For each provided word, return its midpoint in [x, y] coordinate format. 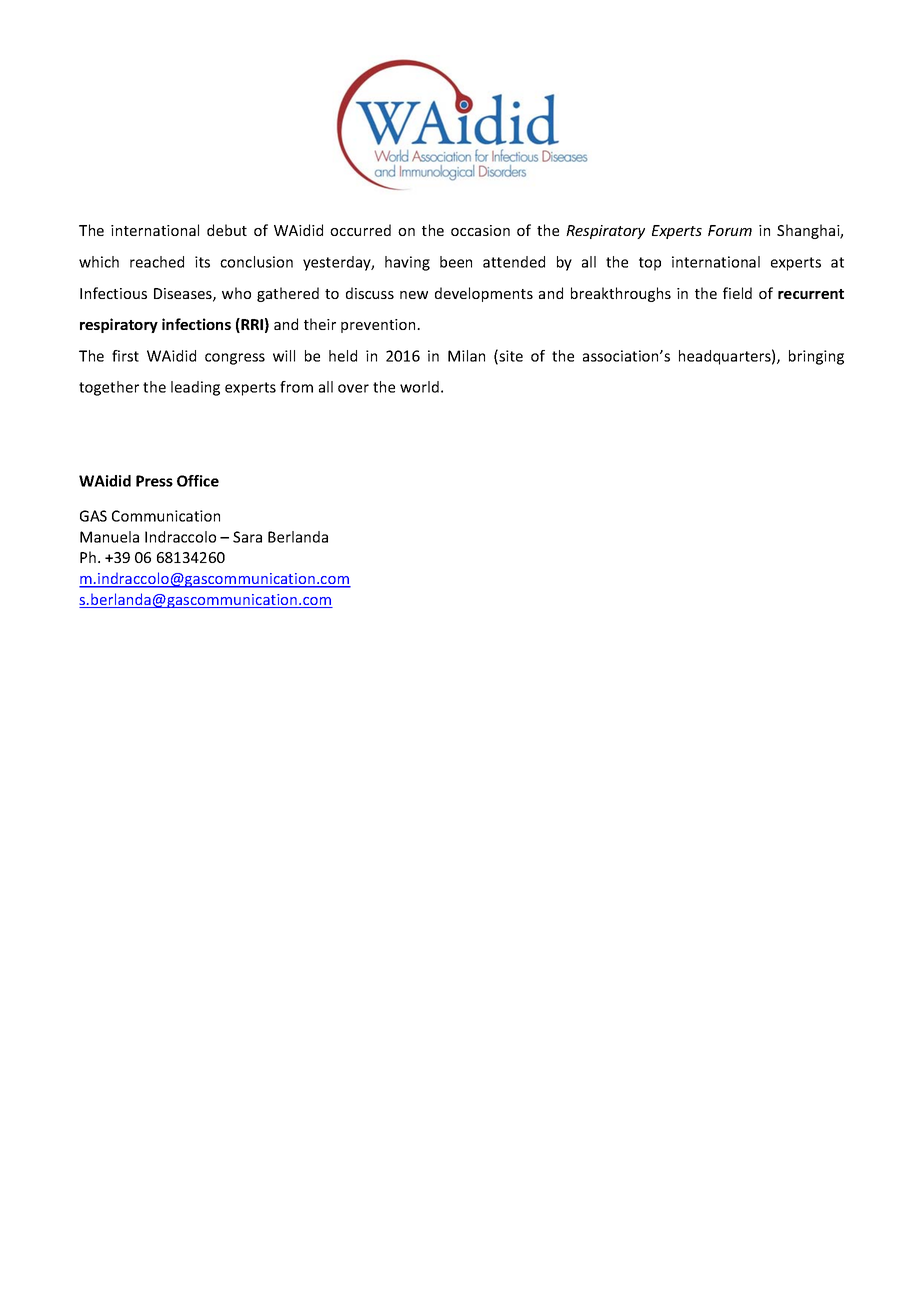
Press [154, 481]
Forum [730, 230]
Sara [247, 537]
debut [227, 230]
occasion [480, 230]
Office [198, 481]
